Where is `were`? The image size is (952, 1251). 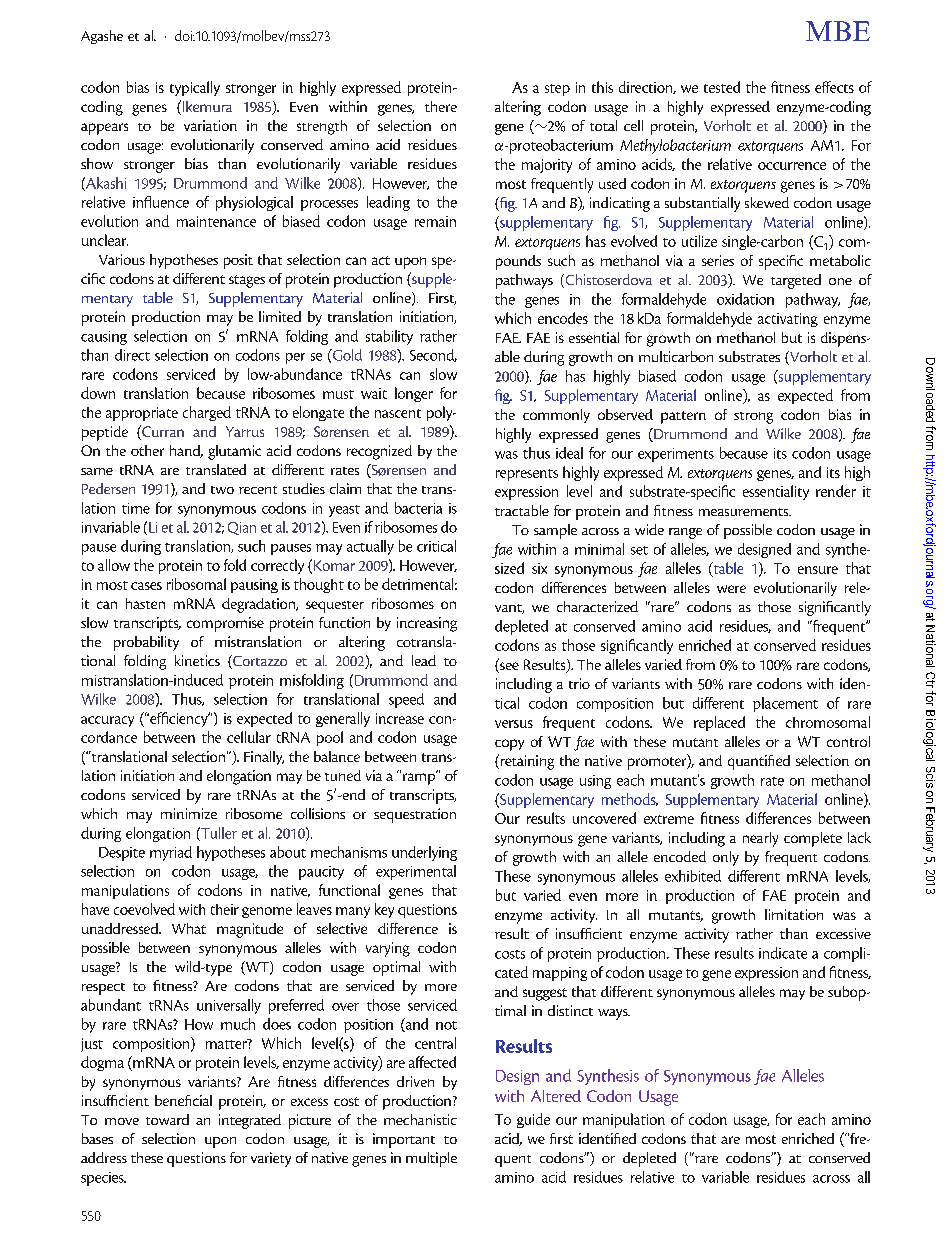
were is located at coordinates (731, 589).
